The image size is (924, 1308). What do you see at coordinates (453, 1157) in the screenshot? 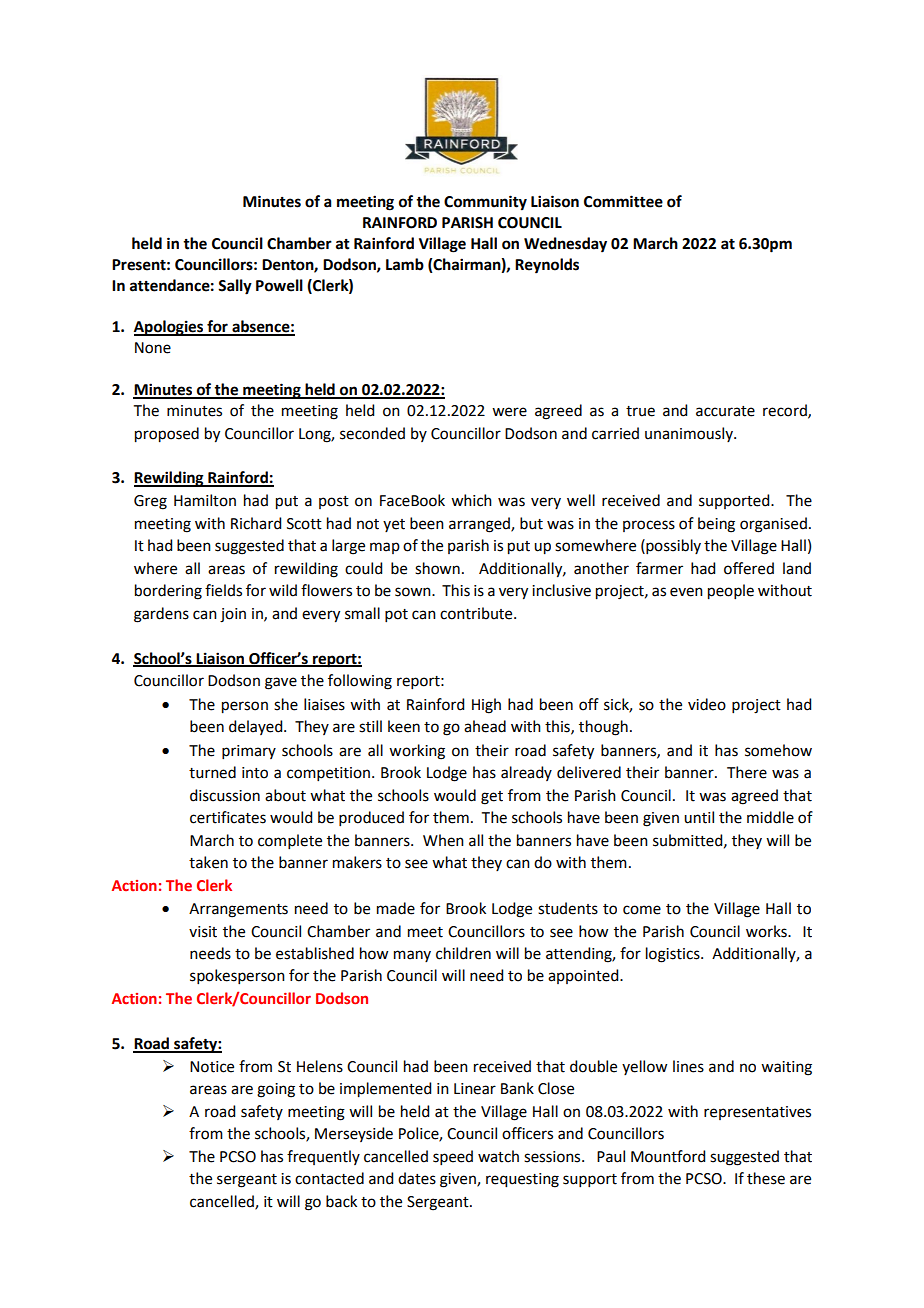
I see `speed` at bounding box center [453, 1157].
